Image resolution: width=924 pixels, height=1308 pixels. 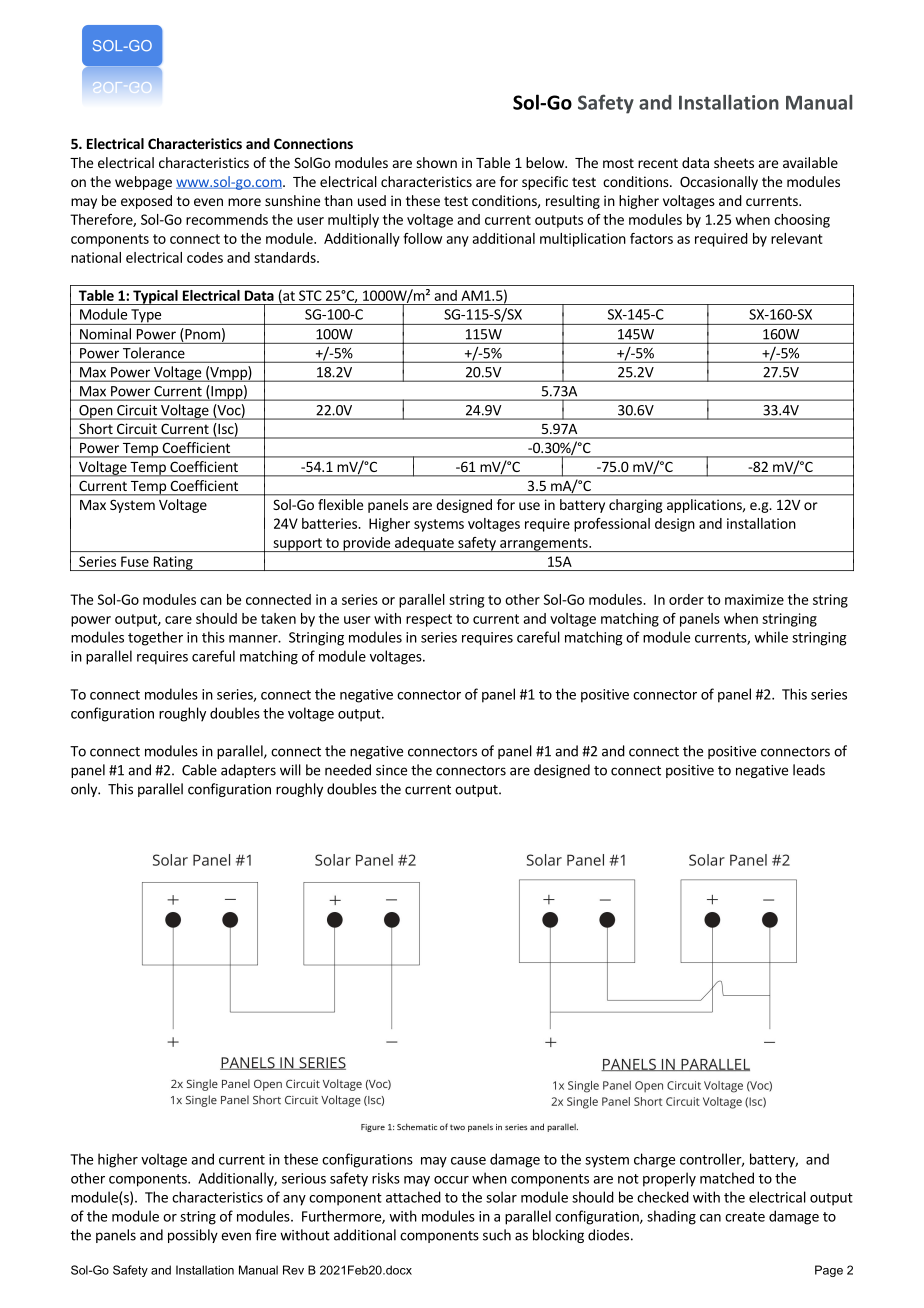 I want to click on flexible, so click(x=340, y=504).
